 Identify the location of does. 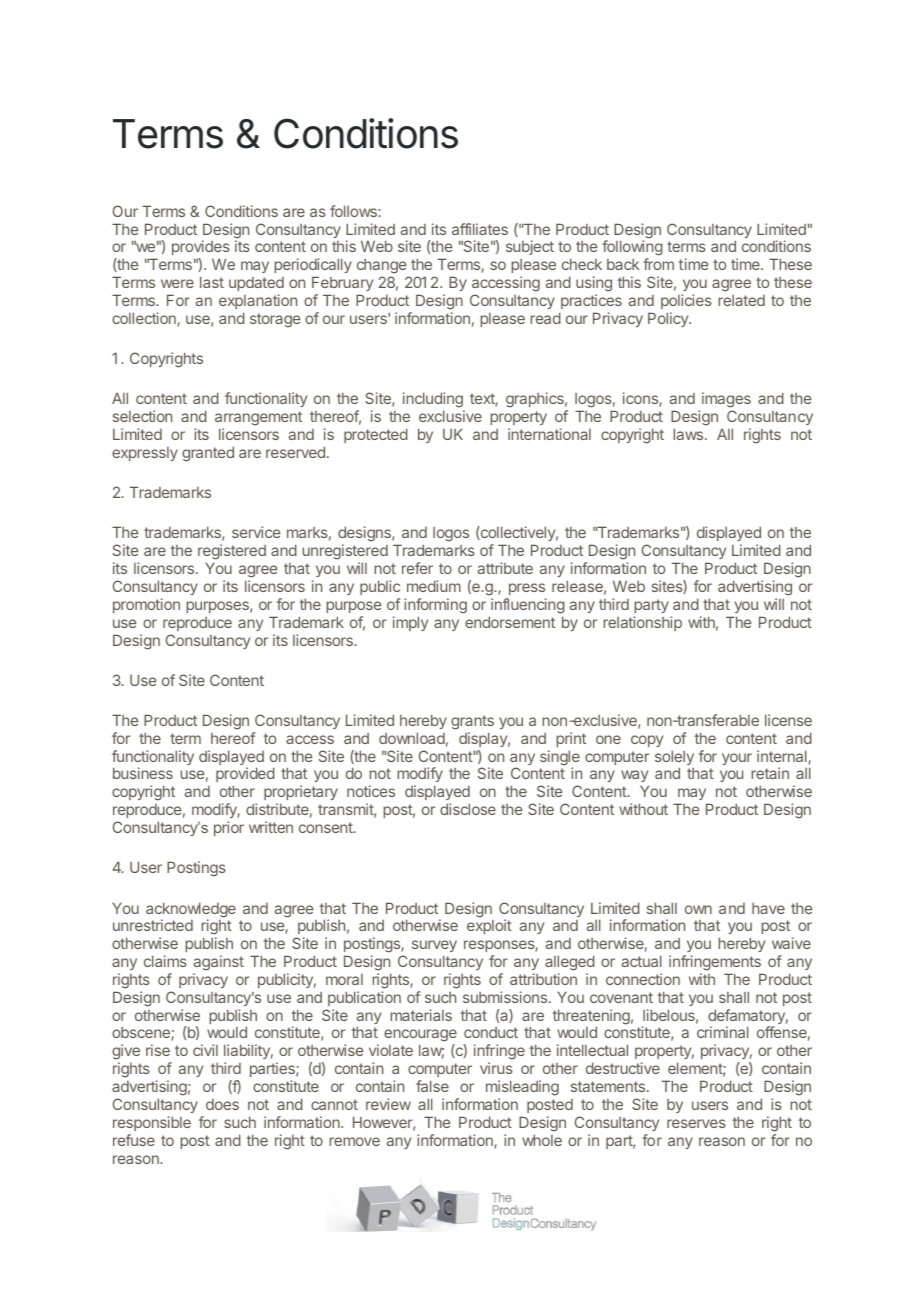
(222, 1104).
